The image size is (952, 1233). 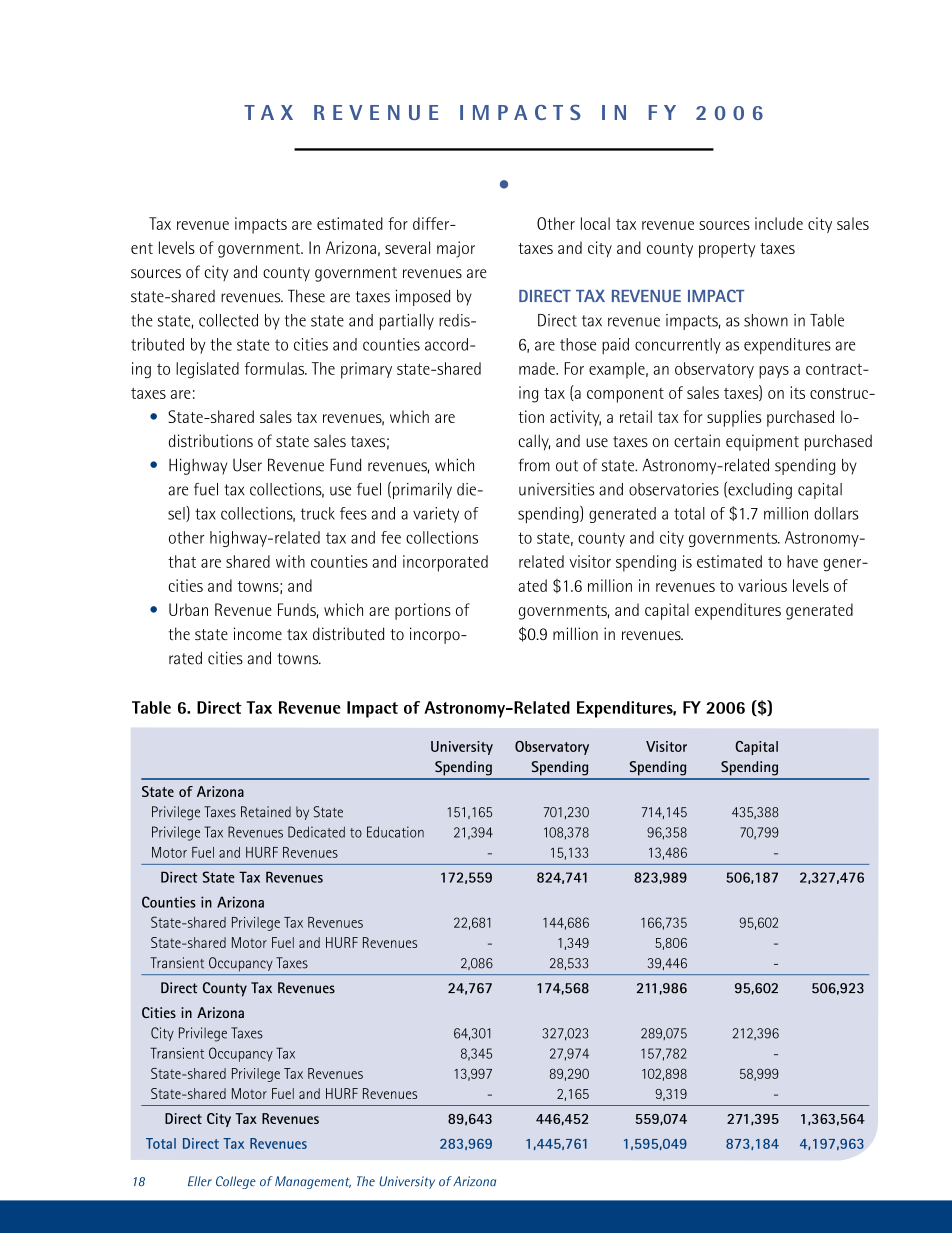 I want to click on Management, so click(x=313, y=1182).
